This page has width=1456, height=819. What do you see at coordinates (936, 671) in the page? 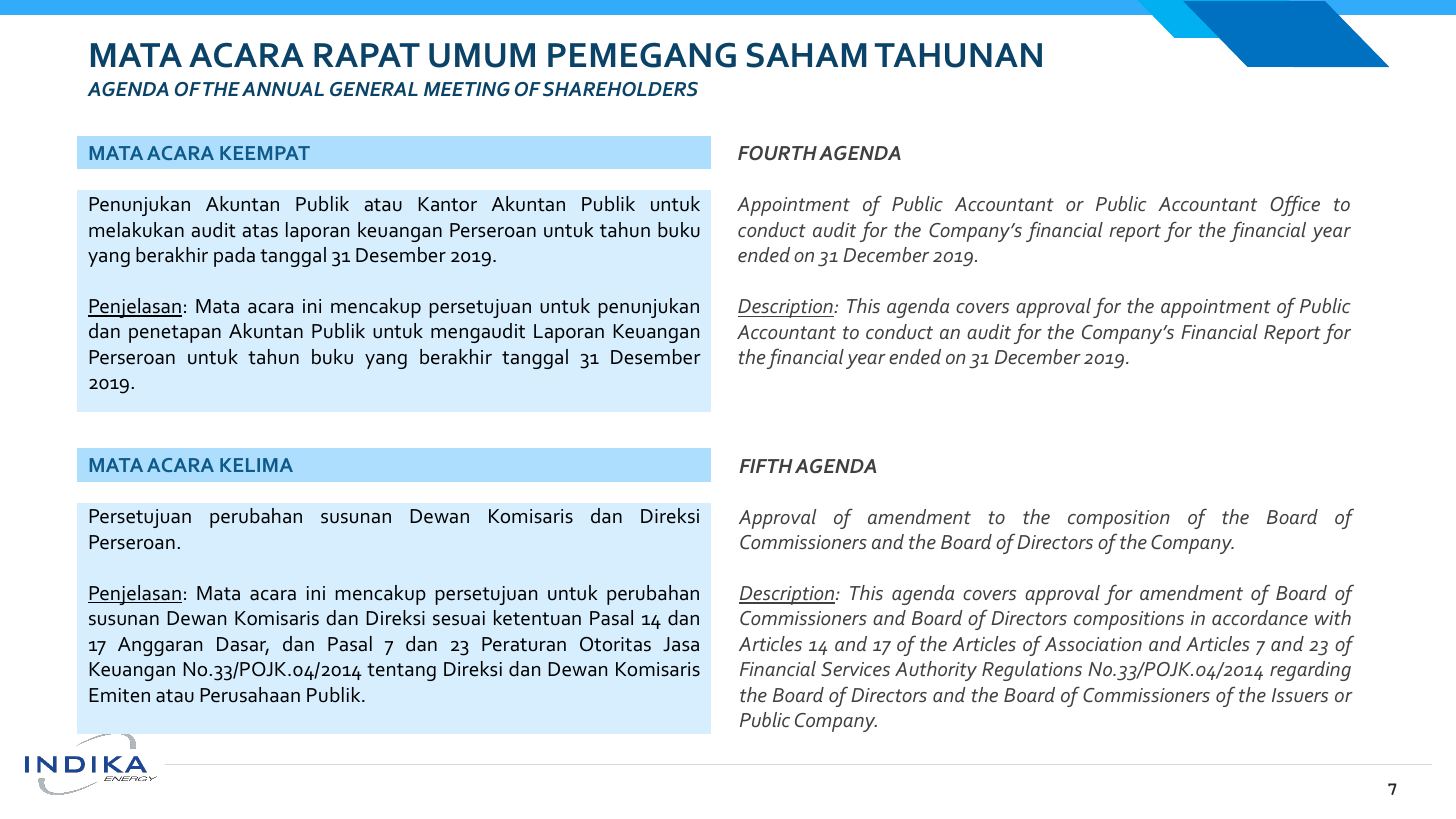
I see `Authority` at bounding box center [936, 671].
